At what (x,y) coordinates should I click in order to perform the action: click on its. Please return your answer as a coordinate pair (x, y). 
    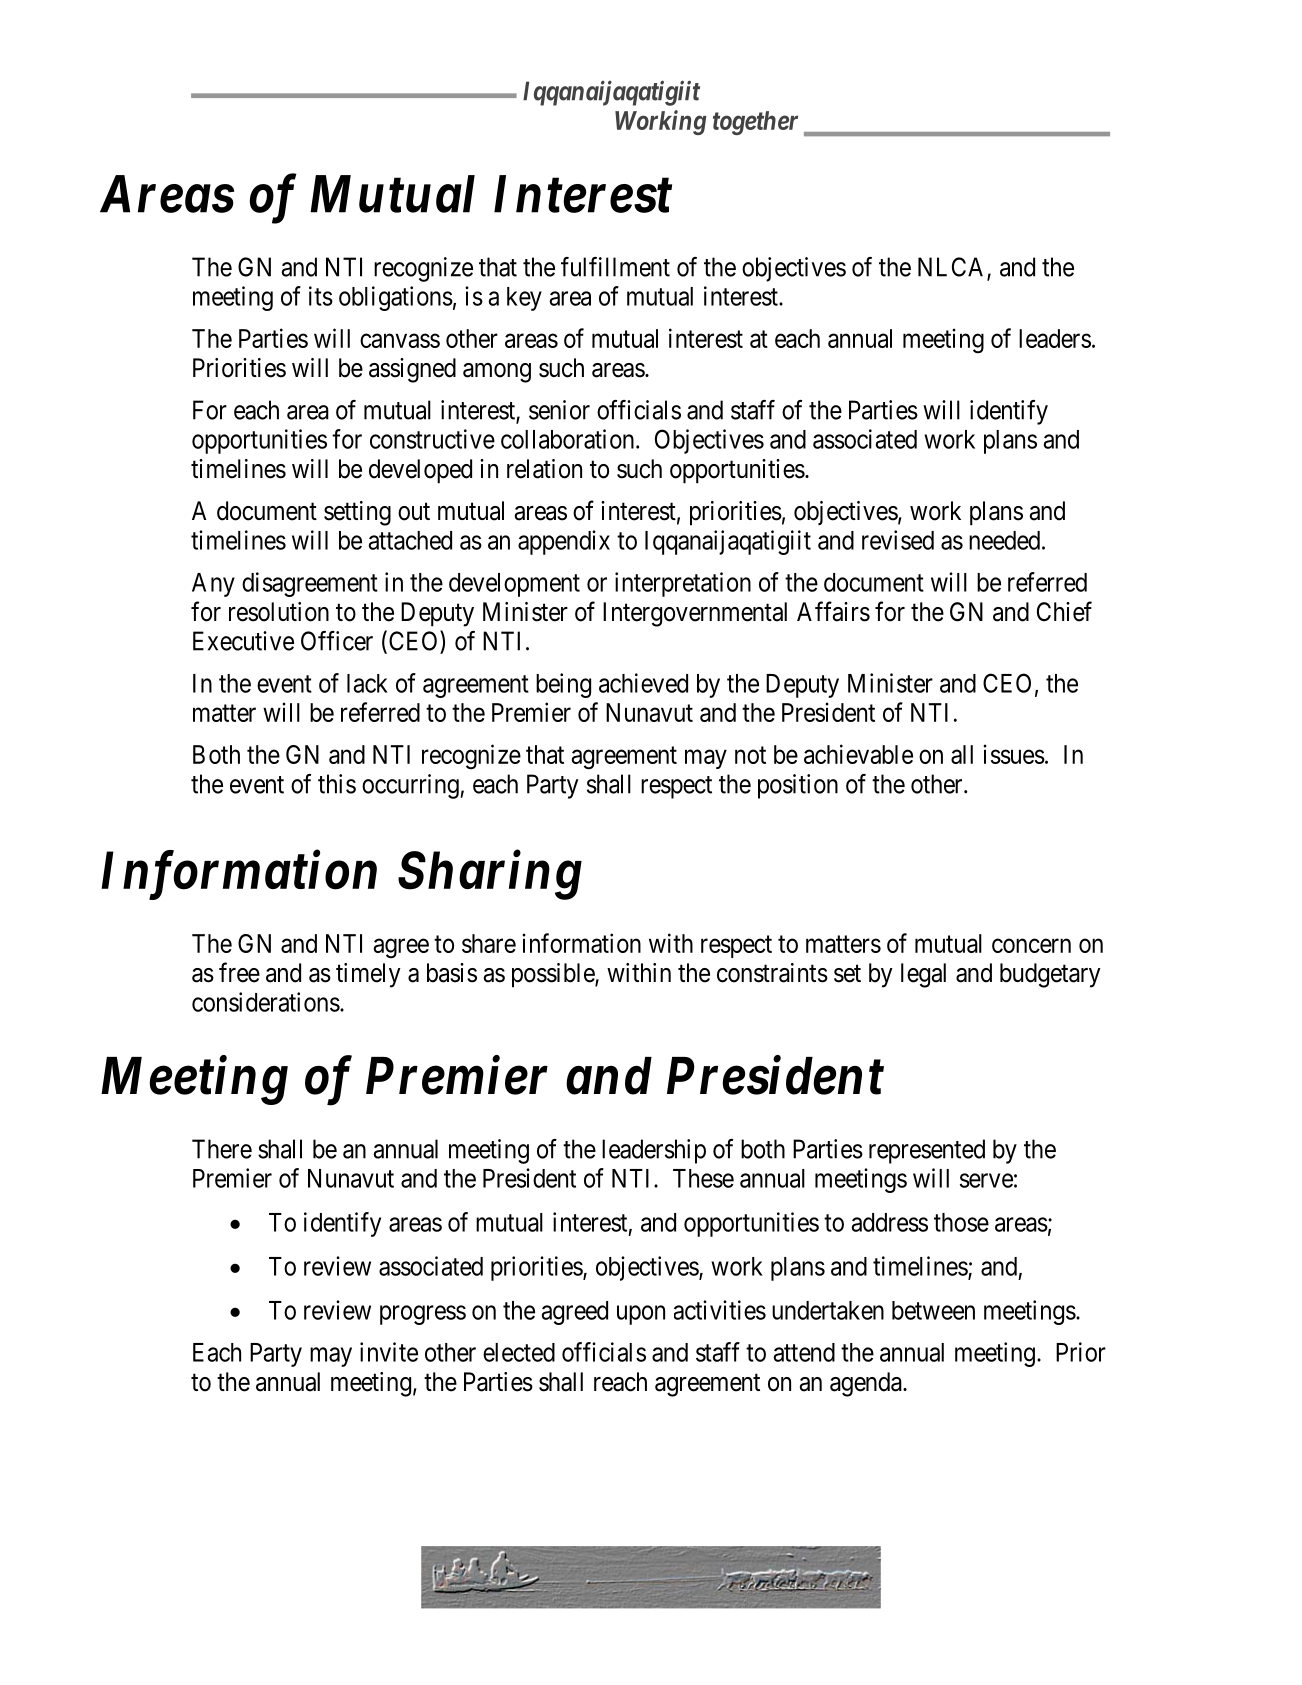
    Looking at the image, I should click on (321, 296).
